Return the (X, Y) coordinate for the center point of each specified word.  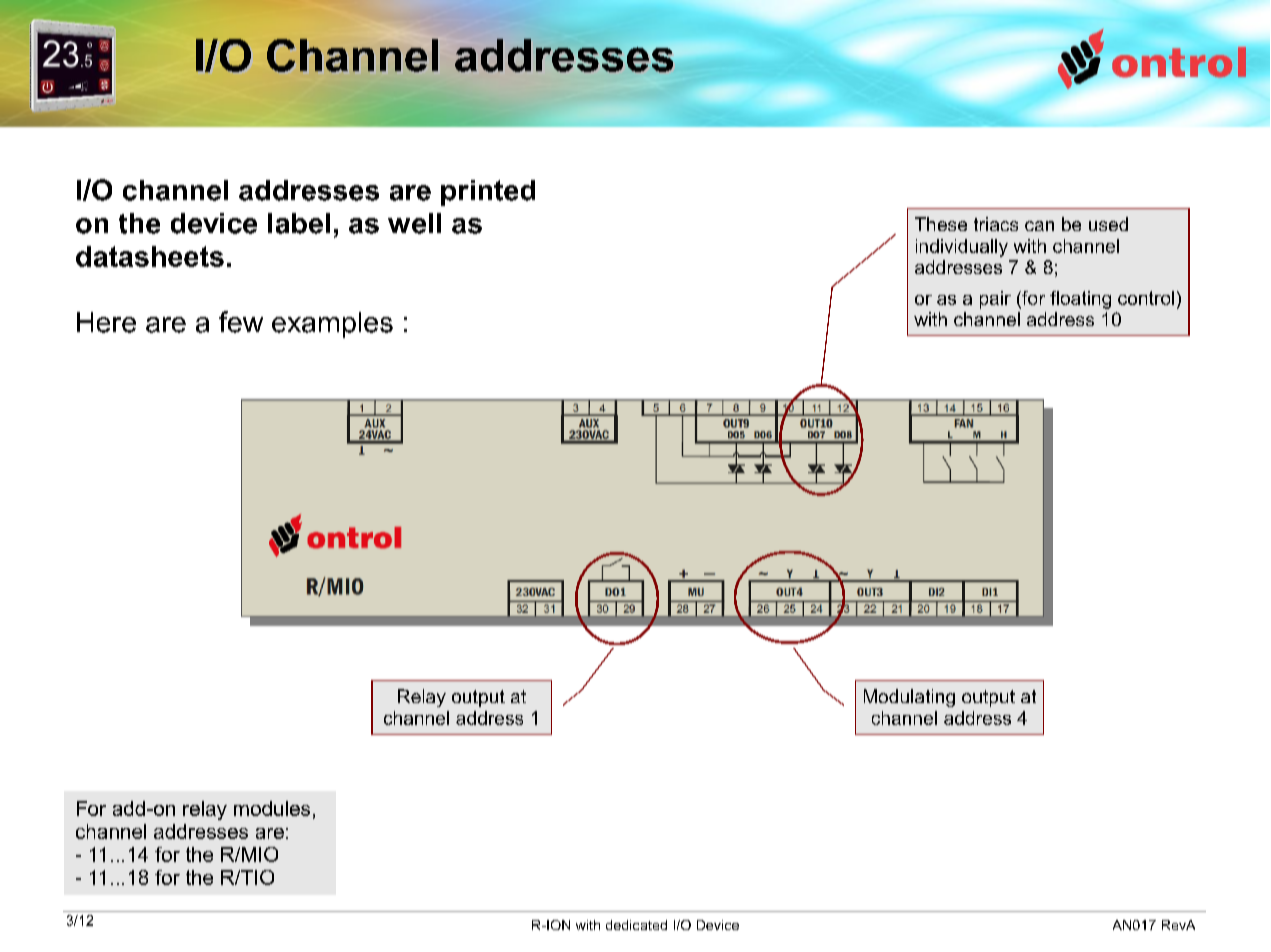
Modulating (909, 698)
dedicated (636, 925)
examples (332, 325)
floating (1080, 300)
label (299, 223)
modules (272, 808)
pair (995, 300)
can (1039, 226)
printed (488, 193)
